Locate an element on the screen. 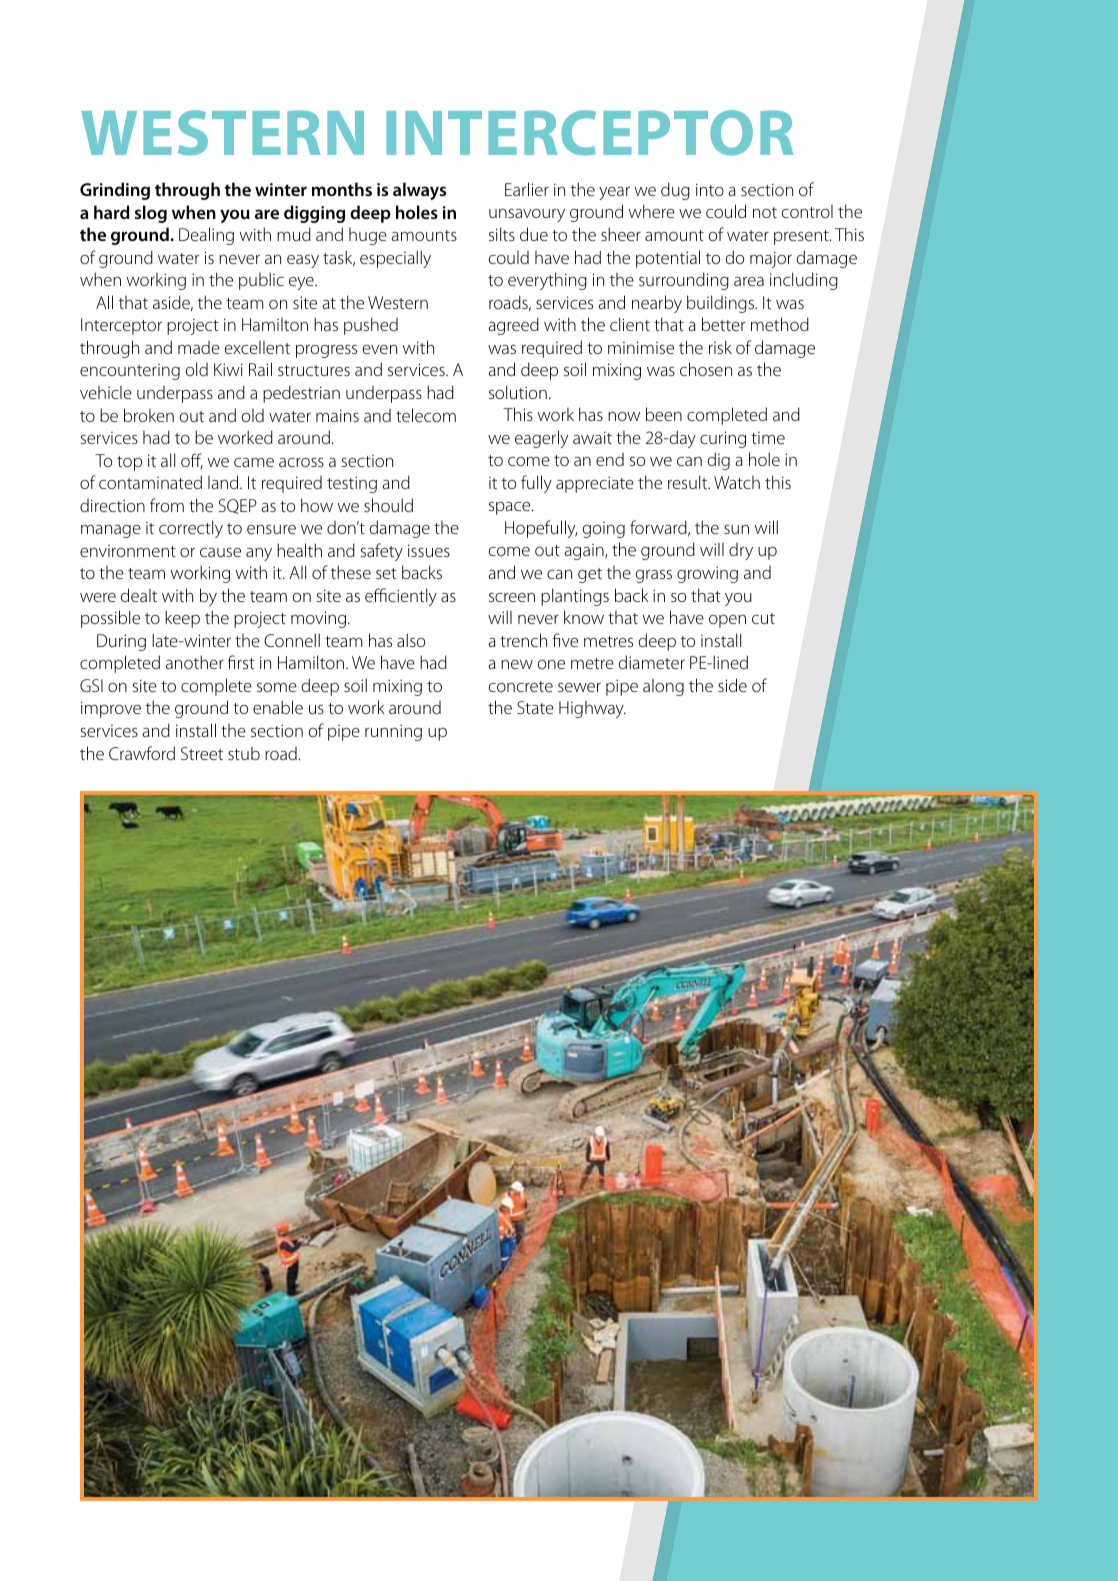  slog is located at coordinates (151, 214).
